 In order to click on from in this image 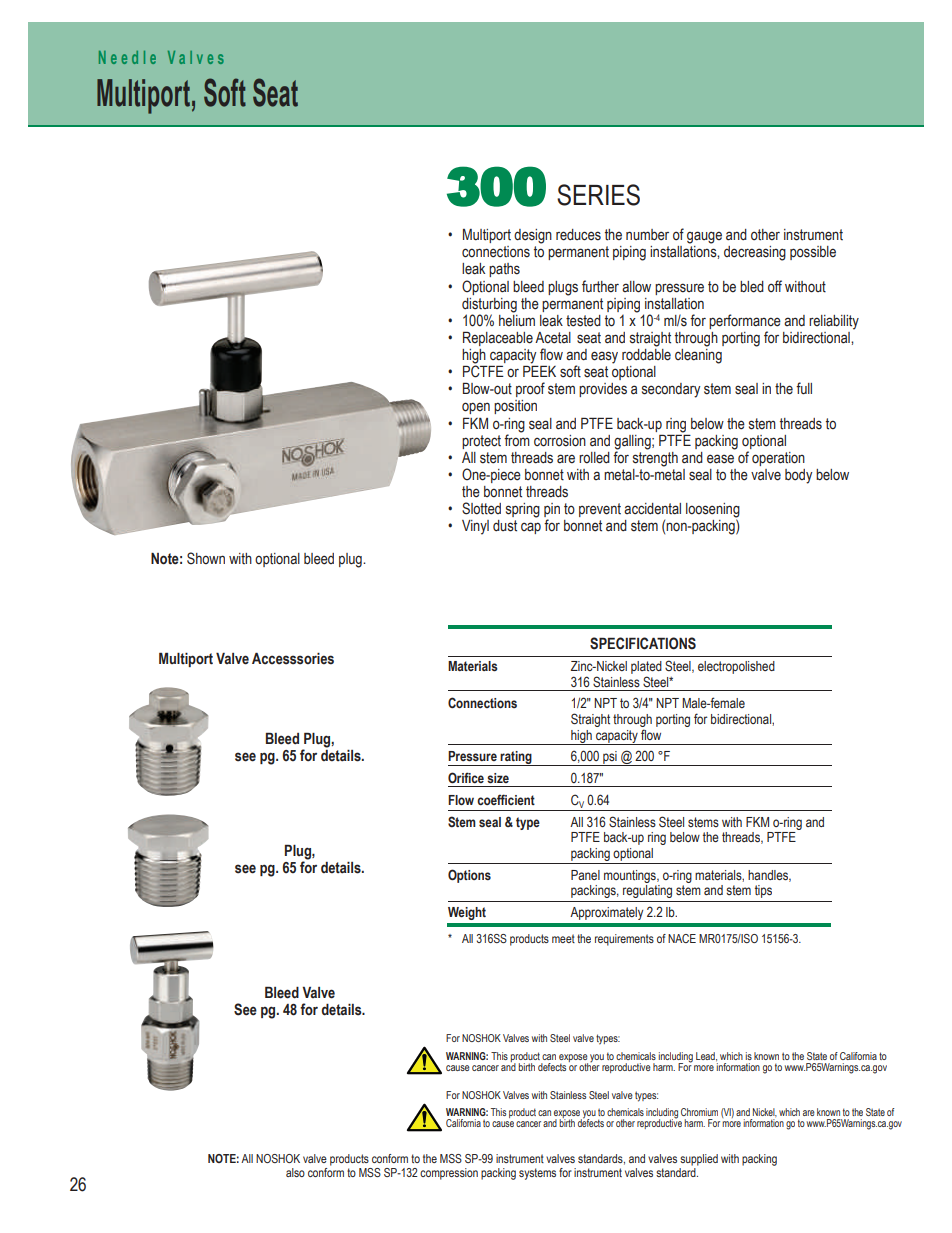, I will do `click(517, 439)`.
